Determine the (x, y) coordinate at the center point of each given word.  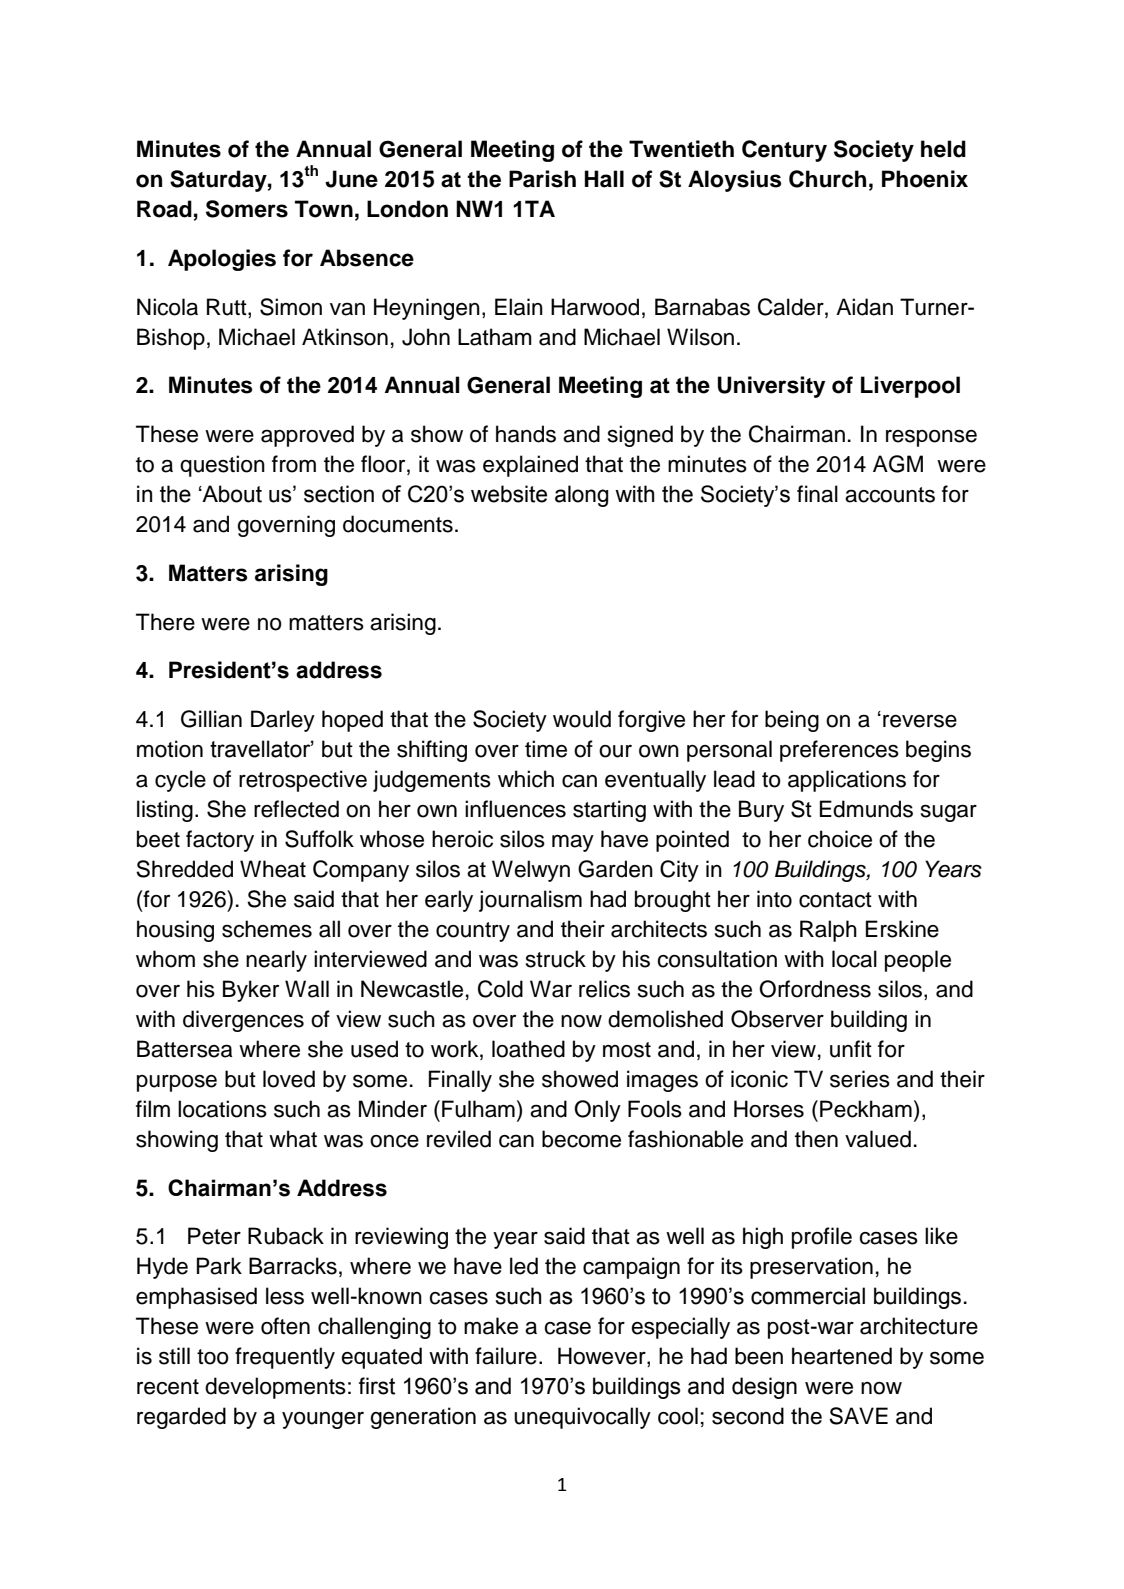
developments (275, 1388)
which (526, 779)
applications (847, 781)
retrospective (303, 781)
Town (324, 209)
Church (827, 179)
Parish (542, 179)
